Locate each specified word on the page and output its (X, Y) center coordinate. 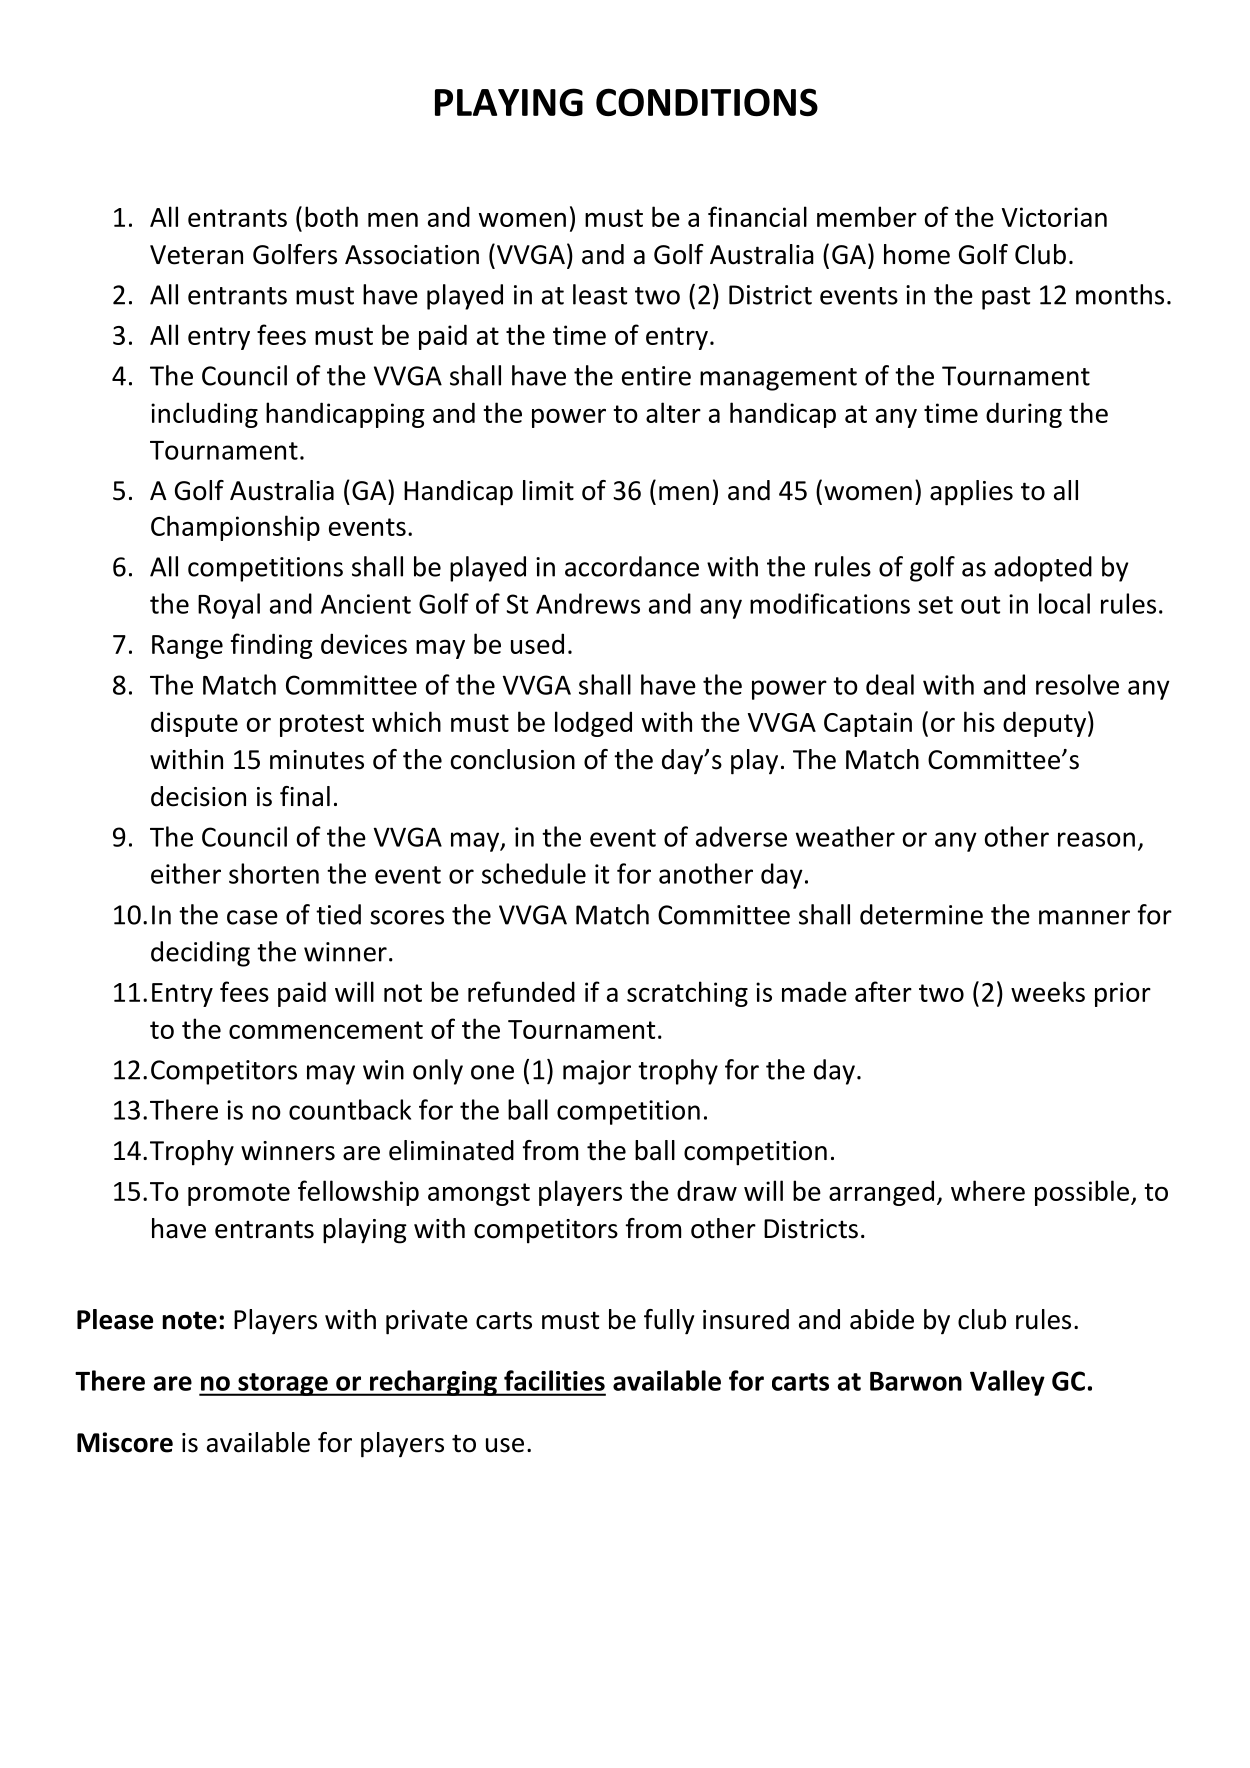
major (597, 1072)
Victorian (1054, 217)
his (979, 721)
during (1024, 415)
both (331, 216)
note (190, 1320)
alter (673, 412)
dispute (194, 724)
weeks (1048, 991)
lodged (593, 724)
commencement (326, 1030)
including (204, 415)
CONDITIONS (707, 102)
